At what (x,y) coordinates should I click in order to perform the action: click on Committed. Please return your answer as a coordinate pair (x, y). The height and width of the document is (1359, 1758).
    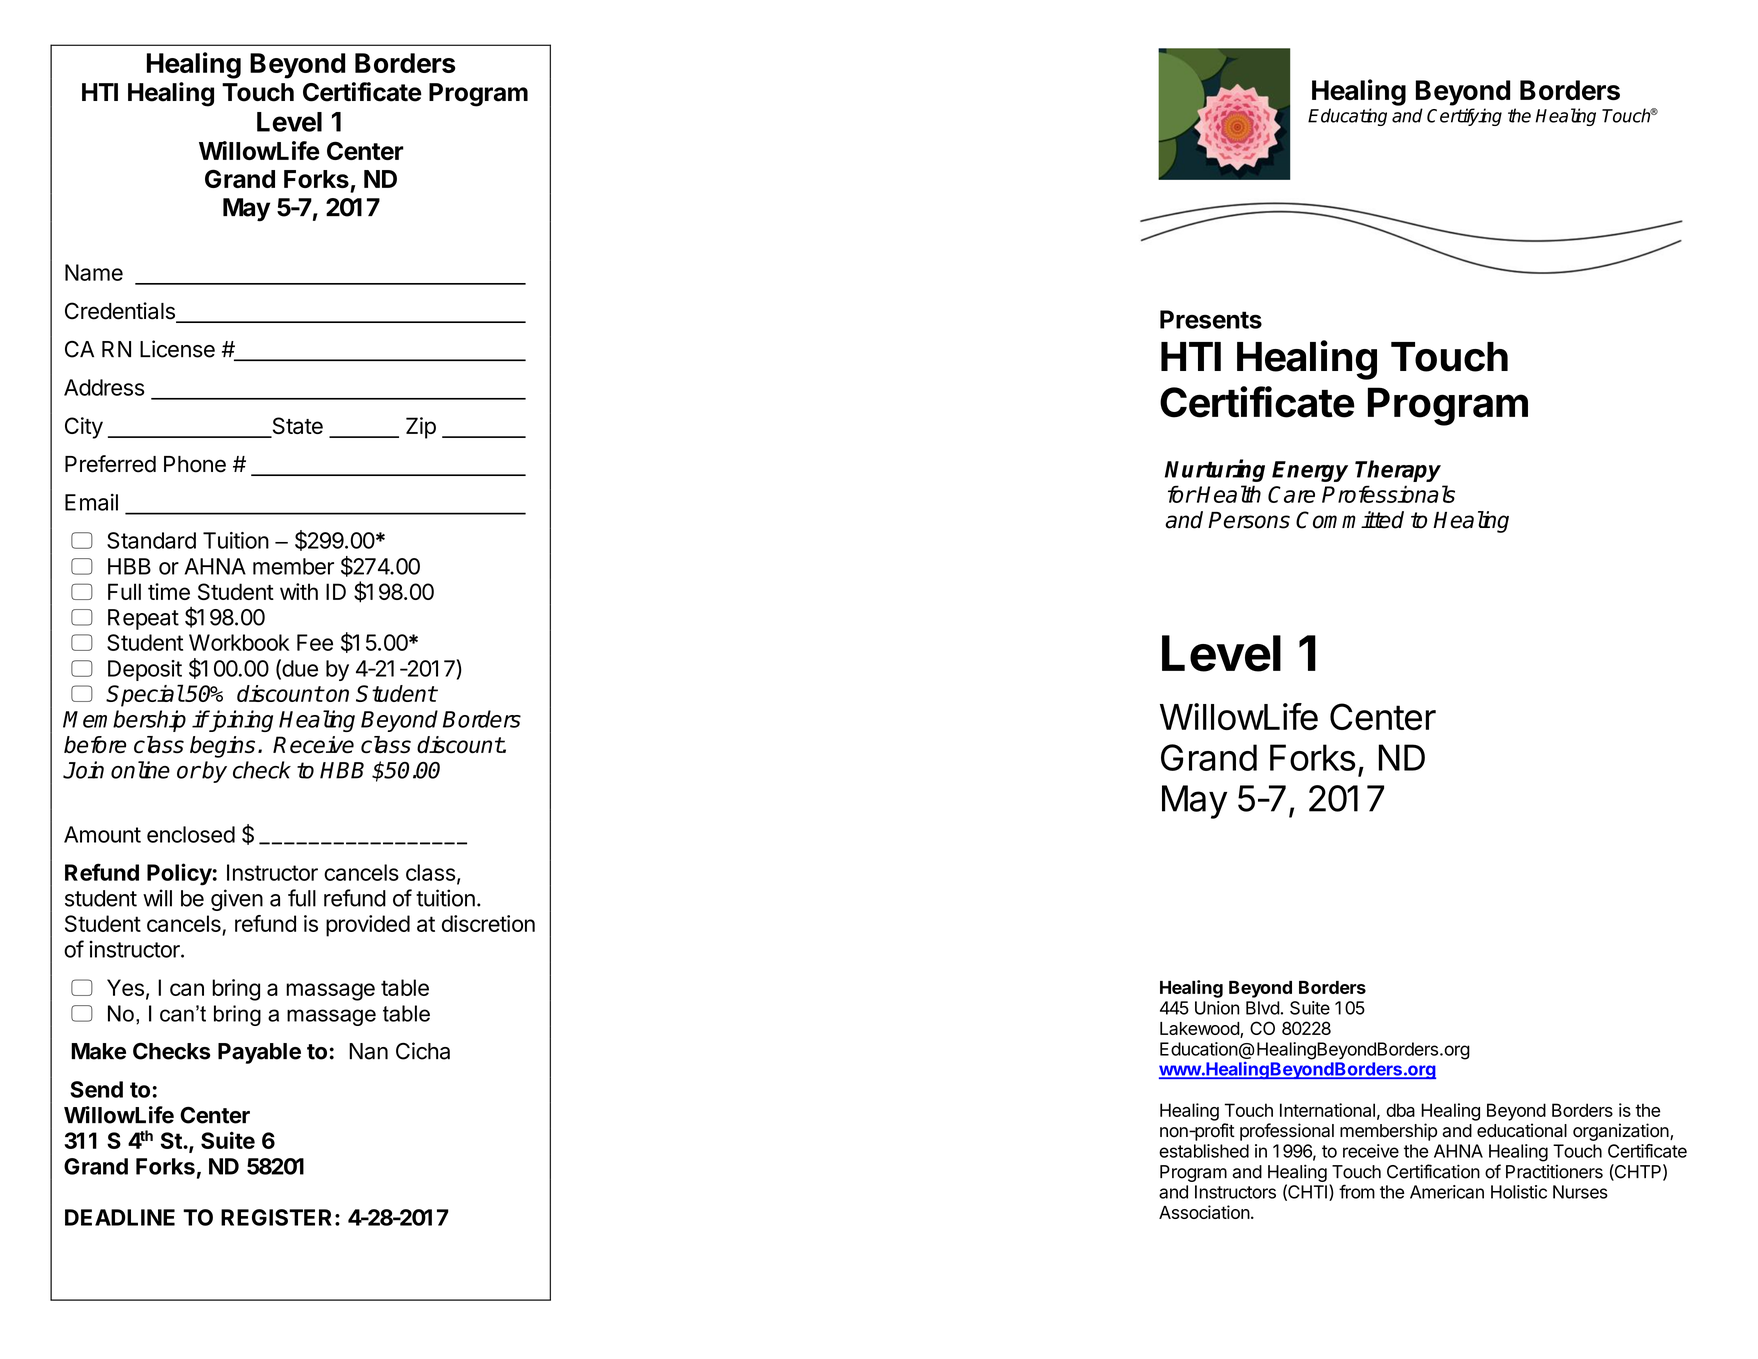
    Looking at the image, I should click on (1350, 520).
